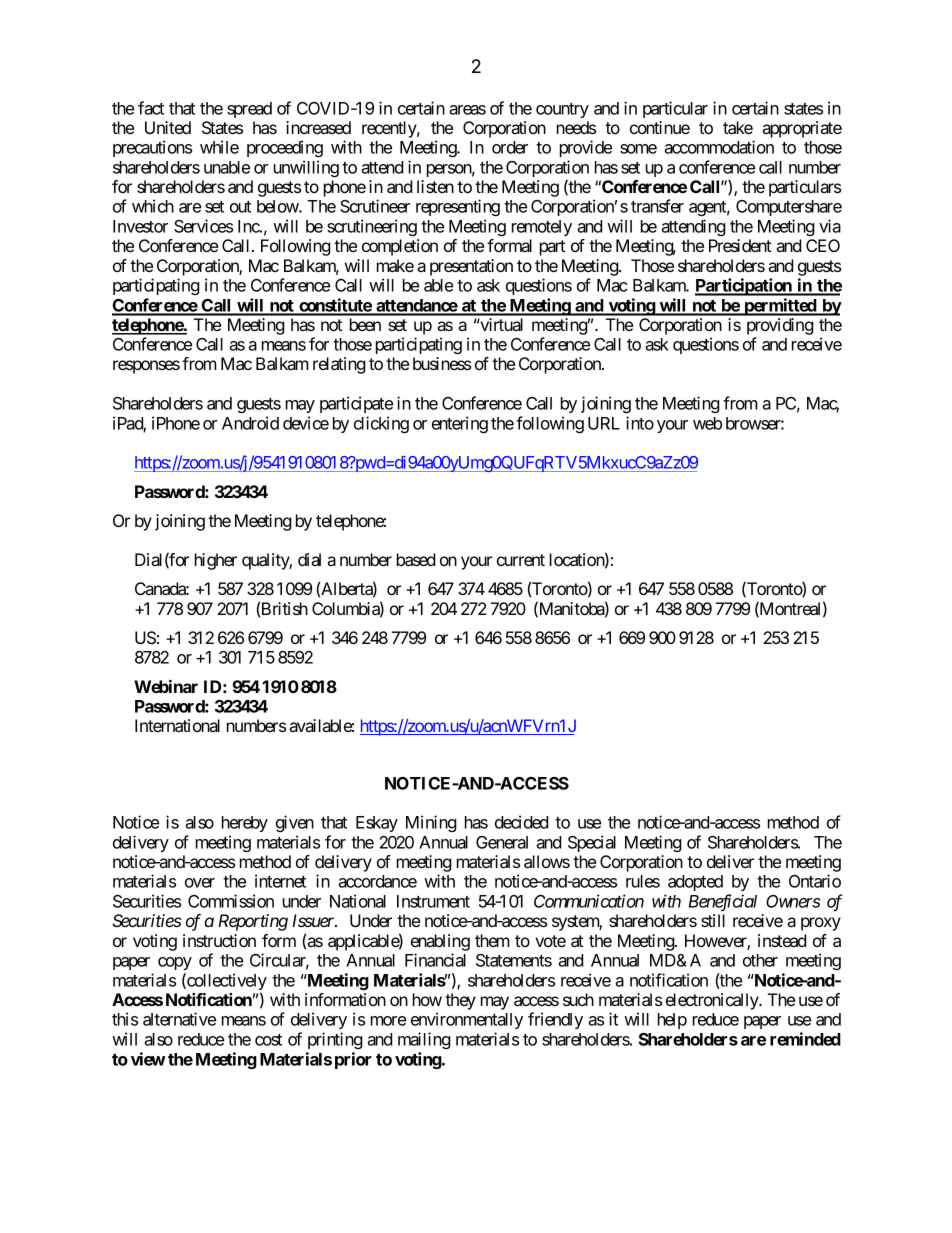  Describe the element at coordinates (179, 1019) in the document. I see `alternative` at that location.
